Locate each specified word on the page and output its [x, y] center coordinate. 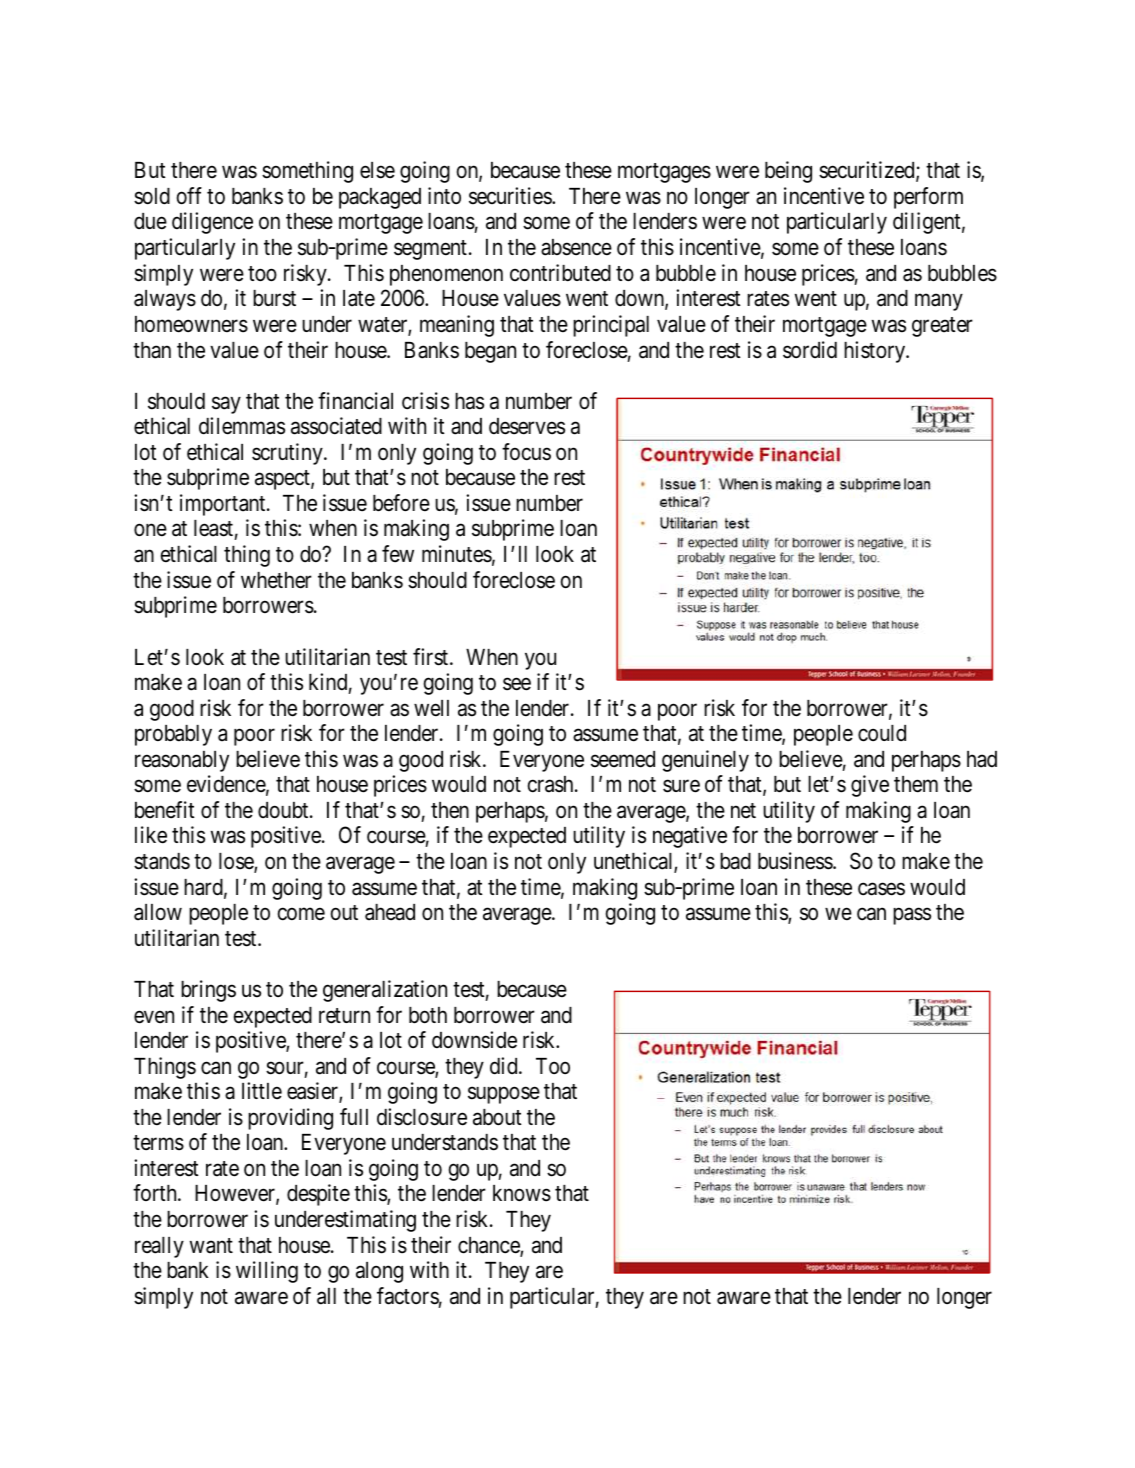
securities [511, 196]
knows [522, 1193]
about [497, 1117]
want [211, 1246]
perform [928, 198]
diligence [212, 223]
